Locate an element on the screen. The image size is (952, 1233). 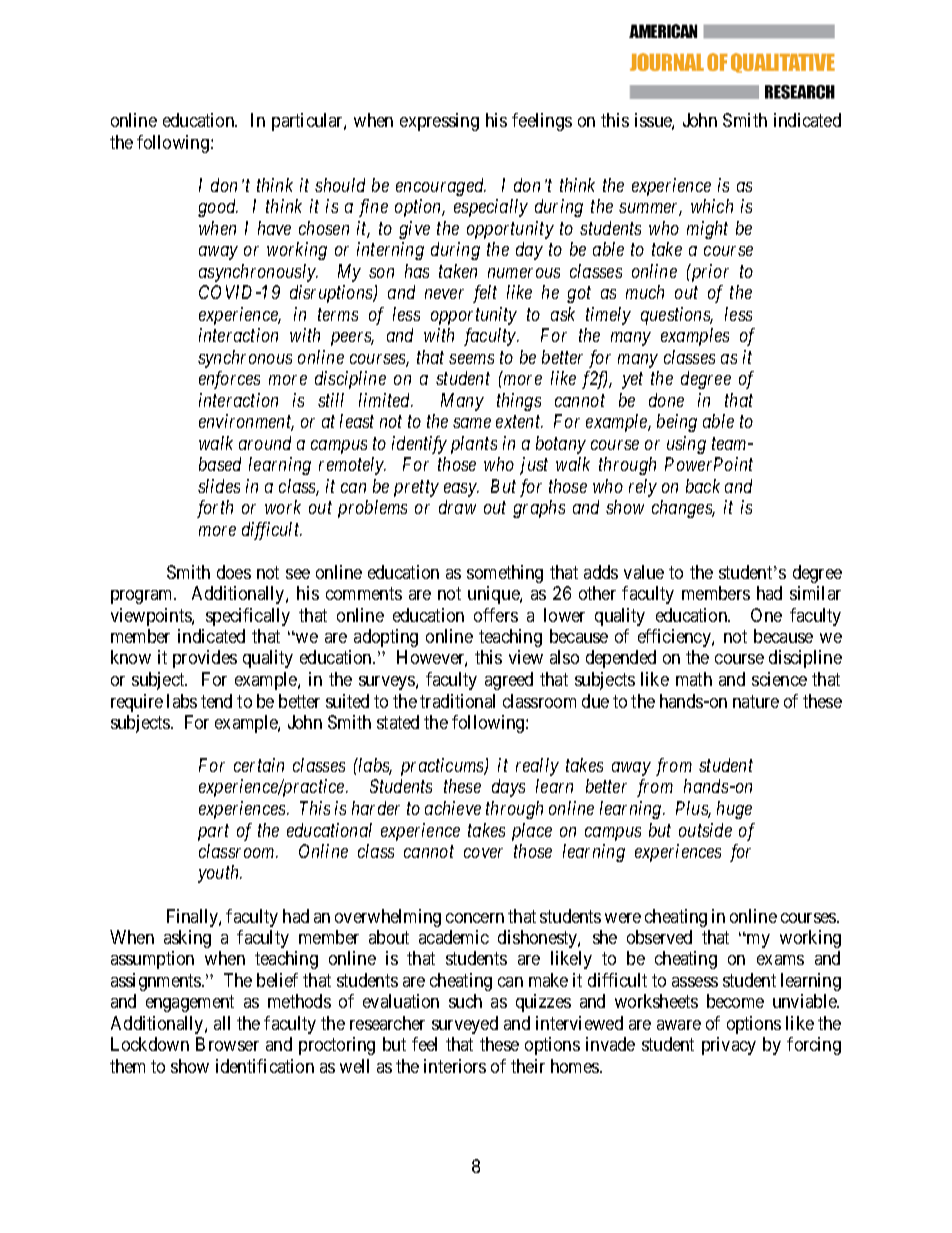
which is located at coordinates (712, 206).
